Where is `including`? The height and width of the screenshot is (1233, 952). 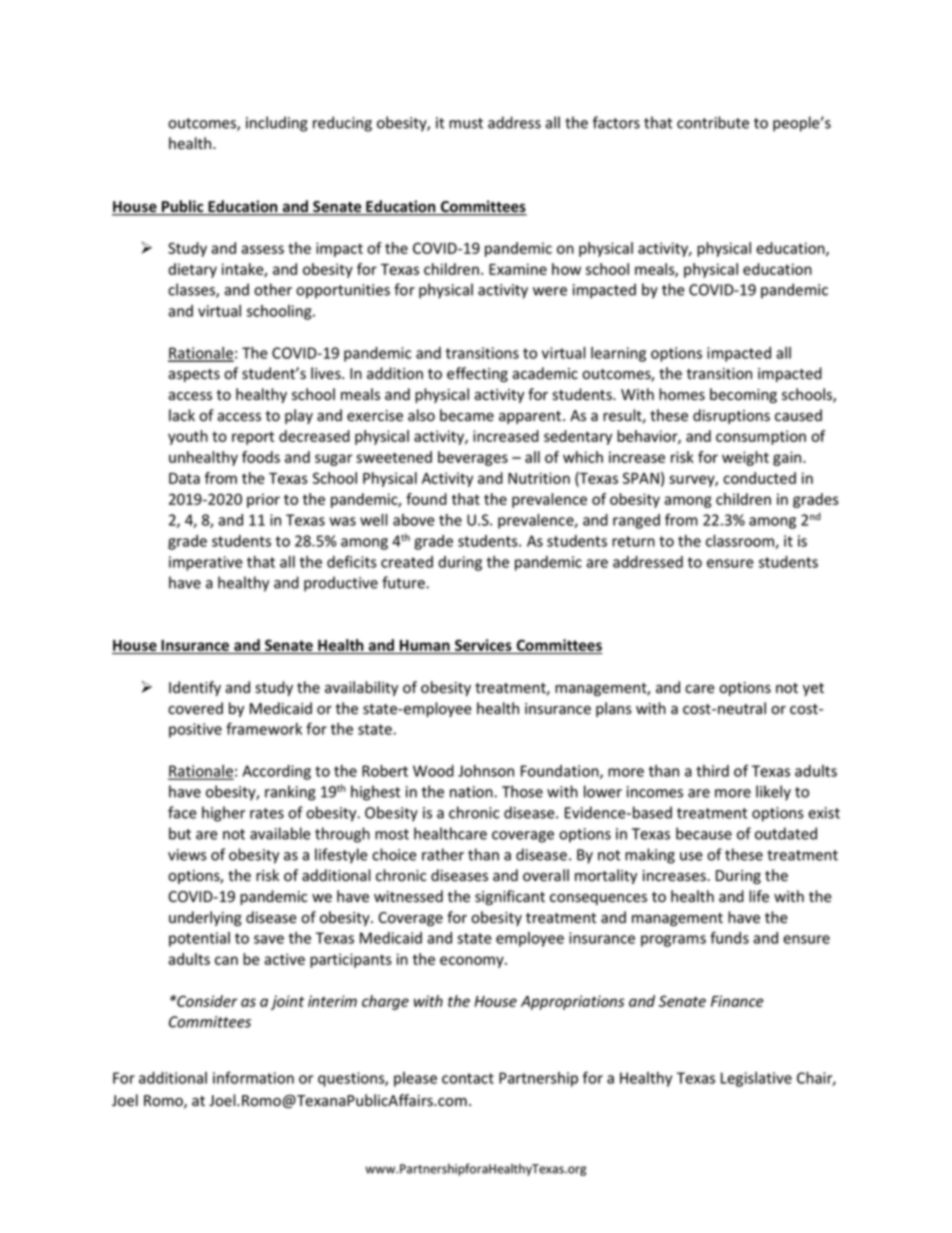
including is located at coordinates (277, 124).
